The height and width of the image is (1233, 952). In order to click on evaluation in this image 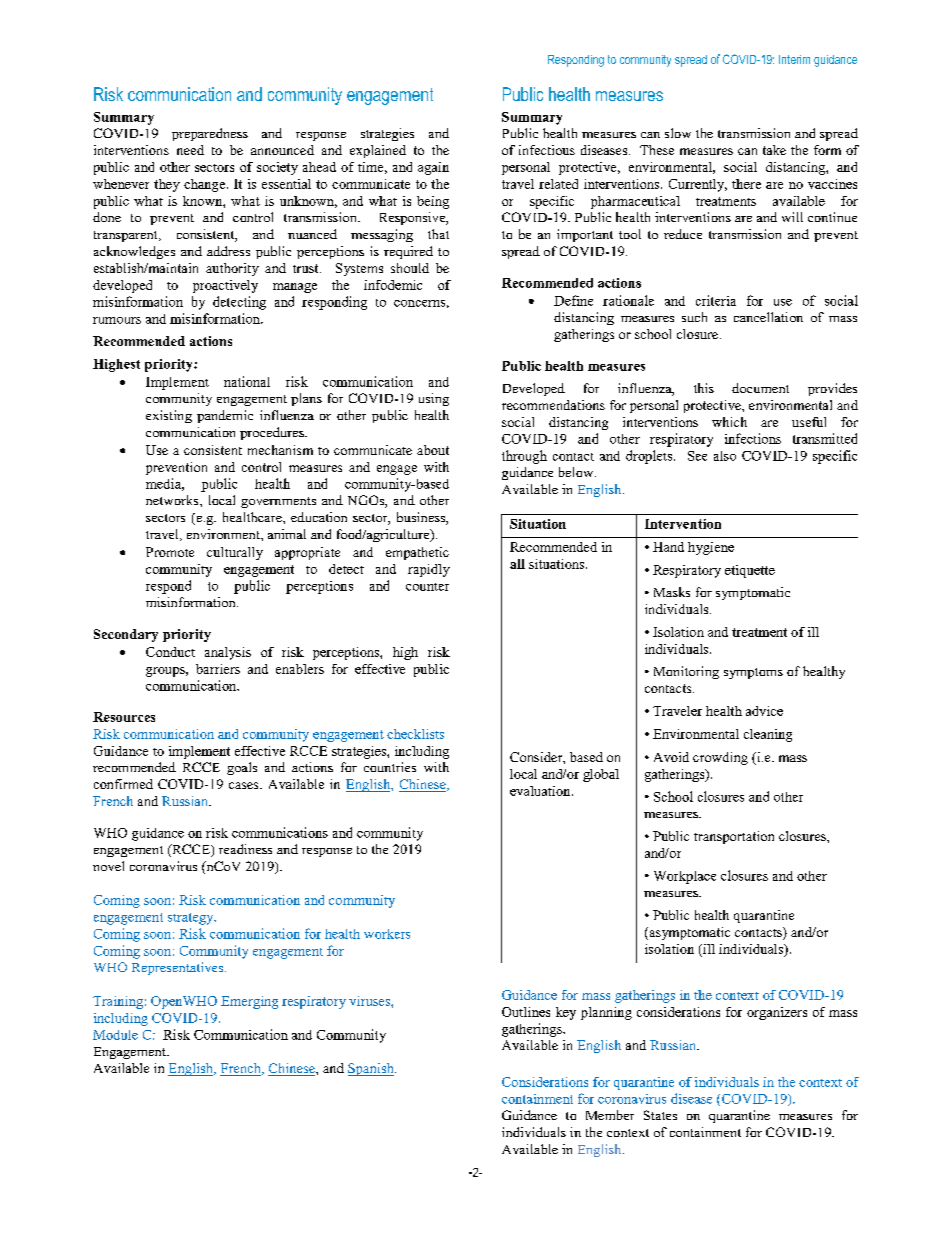, I will do `click(541, 791)`.
